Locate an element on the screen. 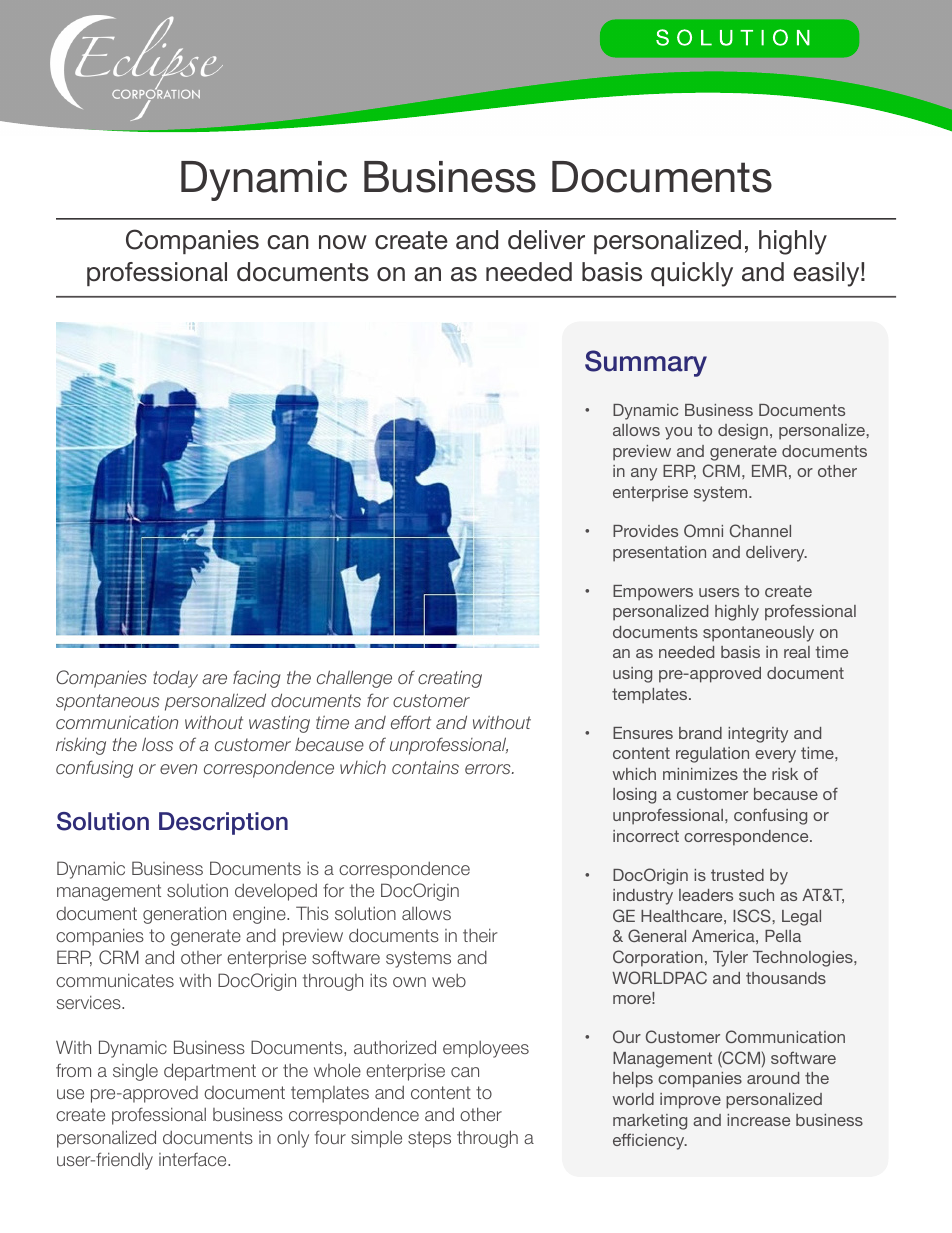  Omni is located at coordinates (703, 530).
